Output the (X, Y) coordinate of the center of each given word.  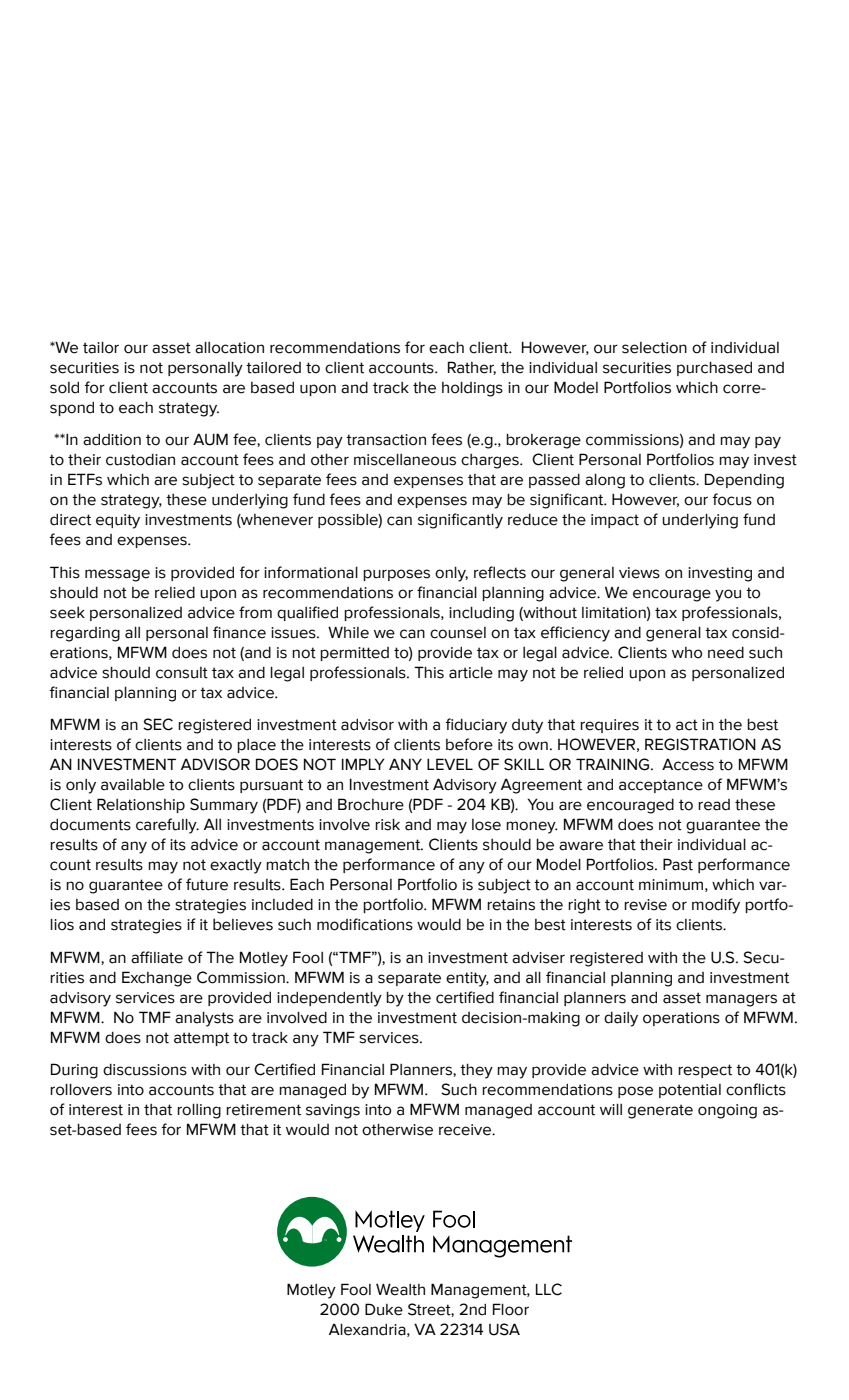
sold (64, 387)
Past (678, 864)
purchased (714, 368)
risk (387, 824)
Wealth (400, 1289)
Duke (384, 1309)
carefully (167, 826)
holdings (472, 389)
